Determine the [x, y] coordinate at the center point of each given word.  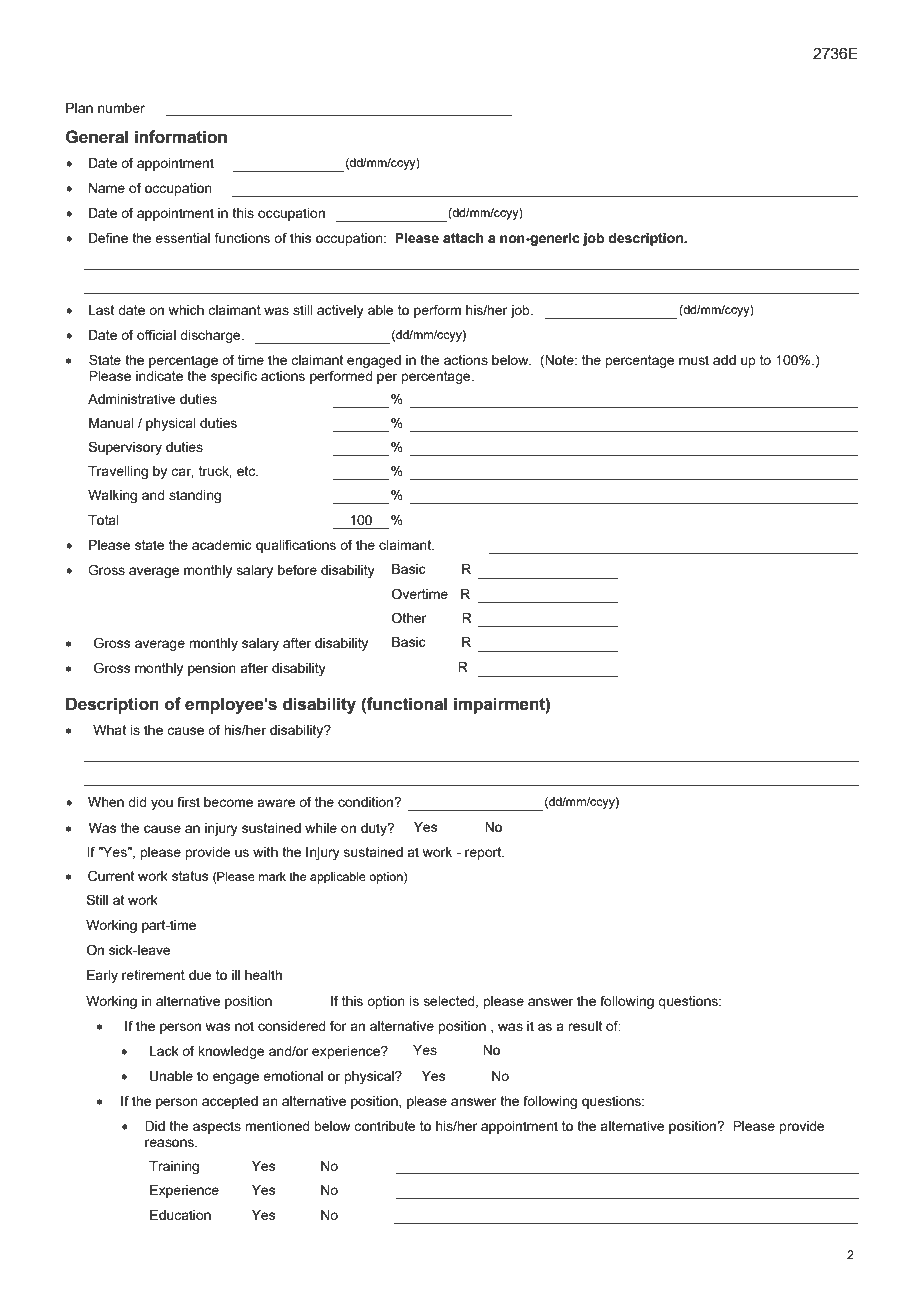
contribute [385, 1126]
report [484, 853]
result [585, 1026]
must [694, 360]
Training [174, 1167]
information [181, 137]
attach [463, 238]
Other [409, 618]
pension [212, 669]
